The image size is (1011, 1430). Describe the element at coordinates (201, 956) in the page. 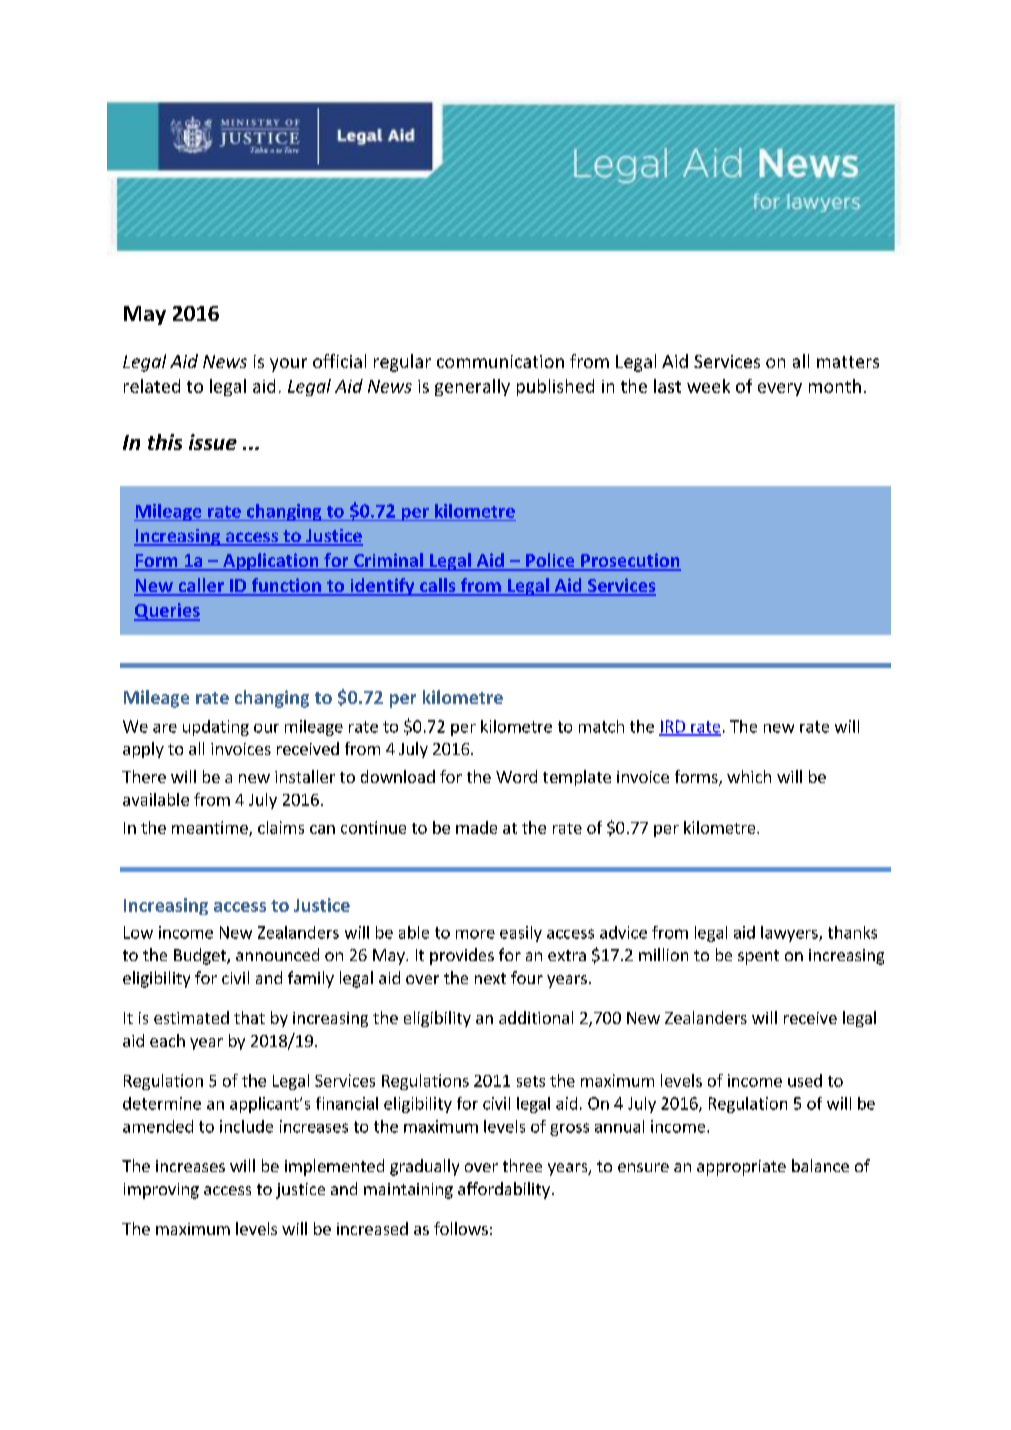

I see `Budget` at that location.
